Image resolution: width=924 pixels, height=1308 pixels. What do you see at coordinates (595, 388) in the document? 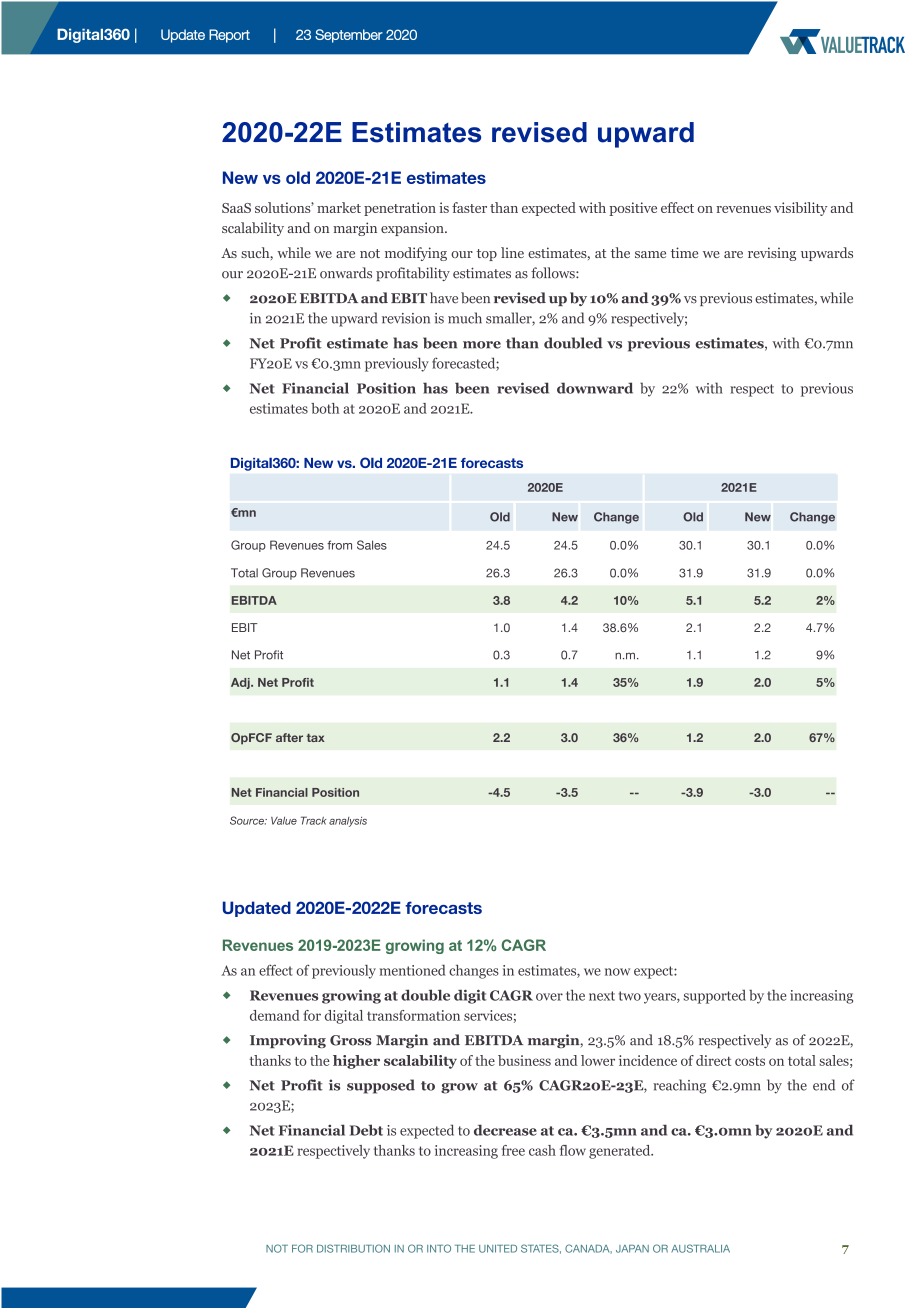
I see `downward` at bounding box center [595, 388].
